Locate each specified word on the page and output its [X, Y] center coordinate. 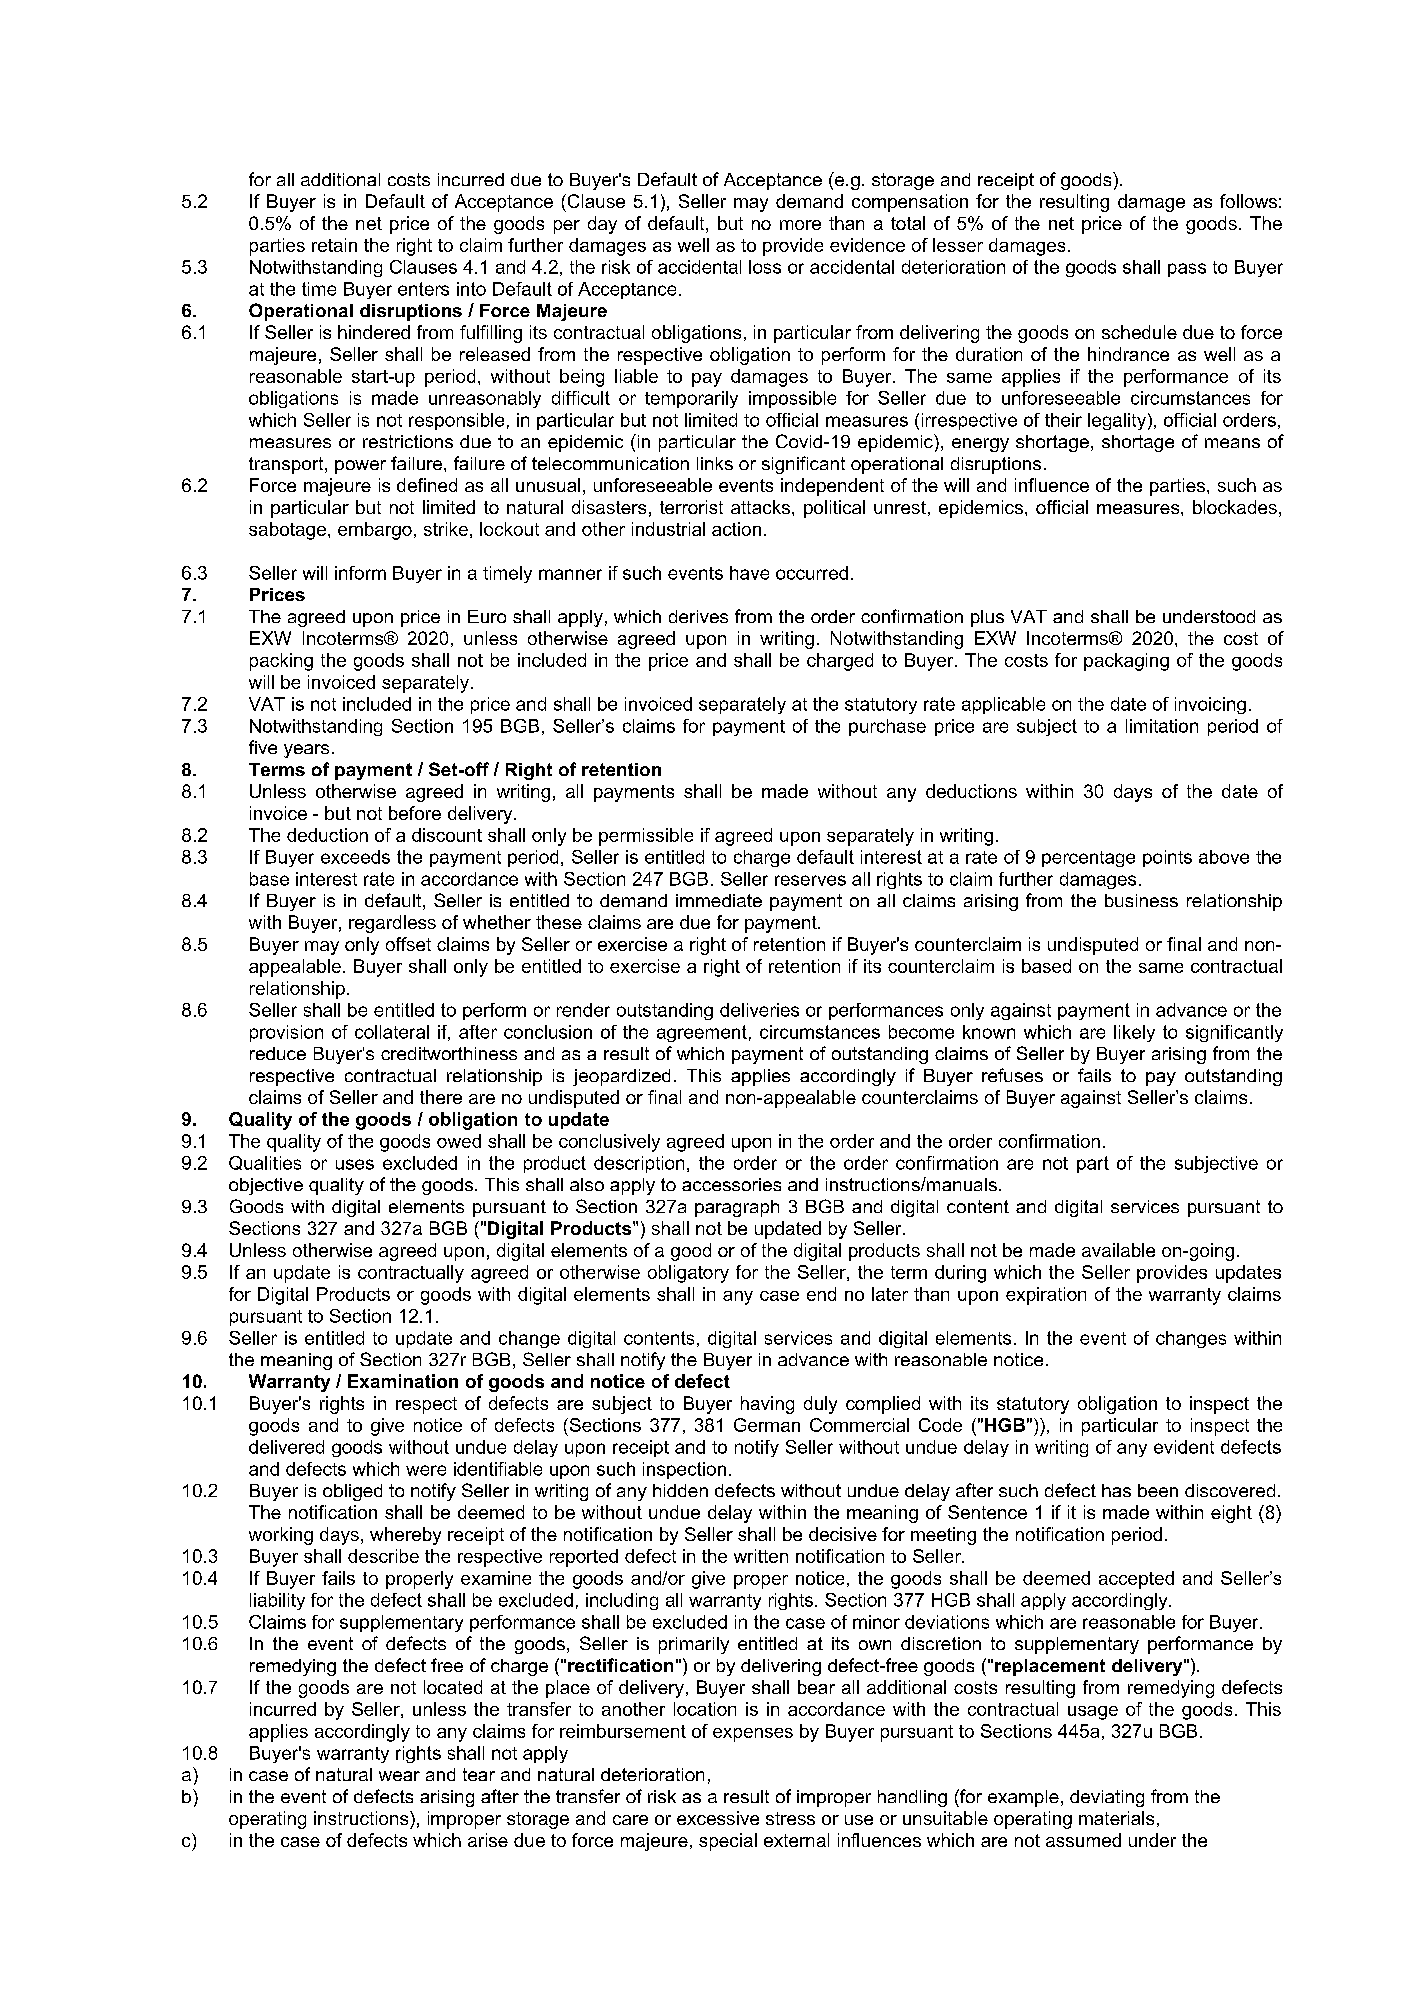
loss [765, 267]
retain [334, 245]
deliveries [759, 1010]
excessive [718, 1818]
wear [399, 1776]
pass [1187, 270]
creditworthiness [449, 1053]
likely [1134, 1033]
